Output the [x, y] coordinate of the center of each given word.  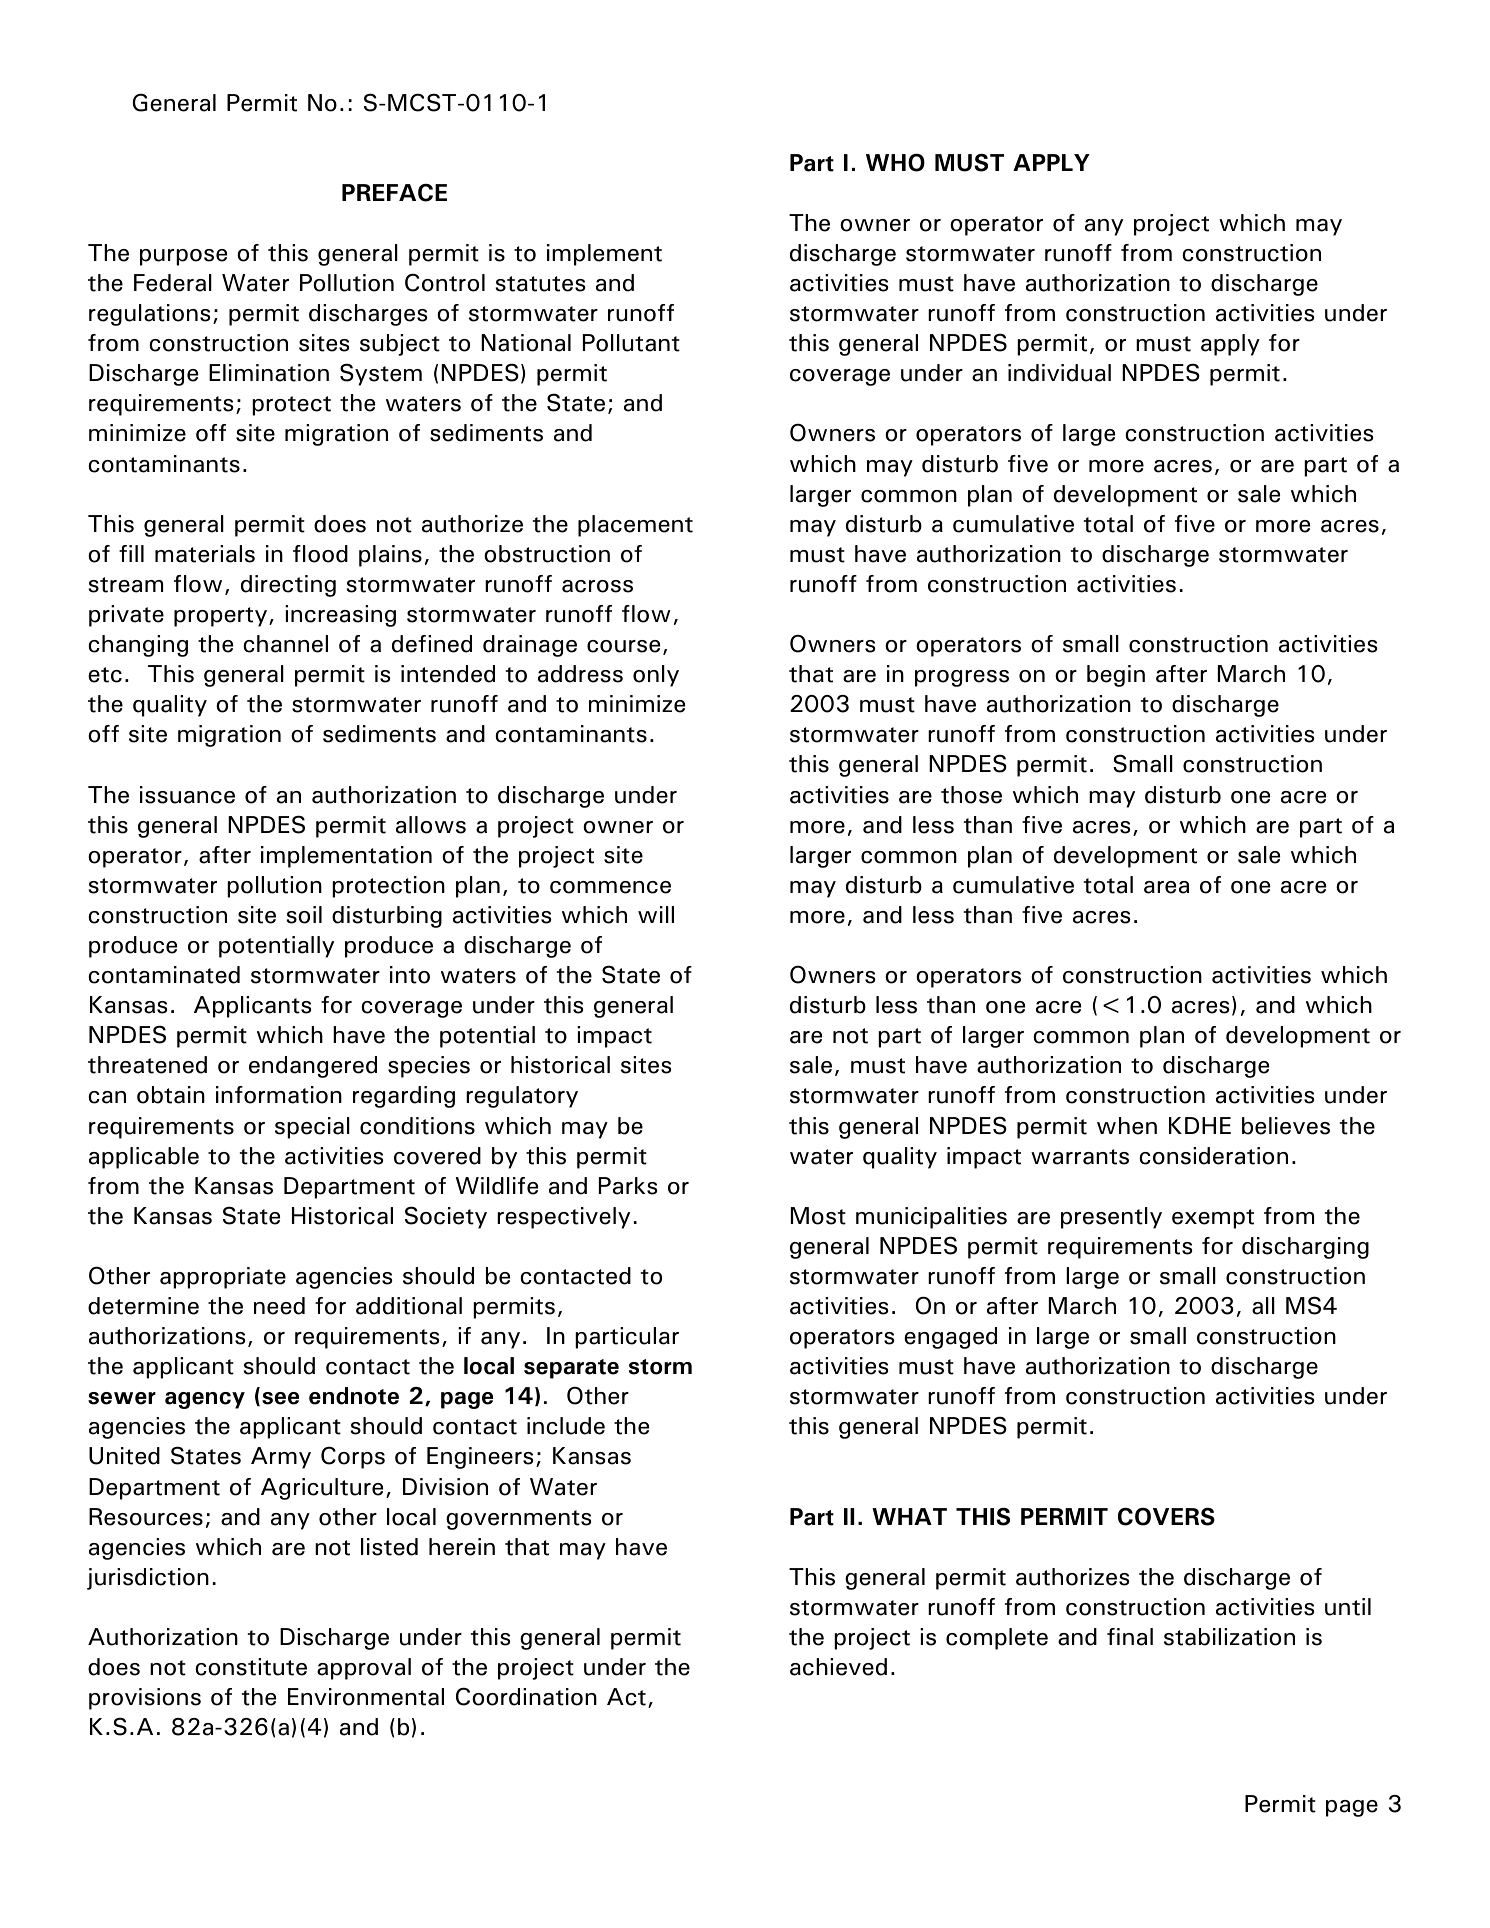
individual [1059, 373]
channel [285, 644]
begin [1116, 676]
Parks [628, 1186]
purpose [183, 257]
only [656, 676]
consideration [1213, 1156]
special [312, 1128]
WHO [895, 162]
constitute [251, 1667]
